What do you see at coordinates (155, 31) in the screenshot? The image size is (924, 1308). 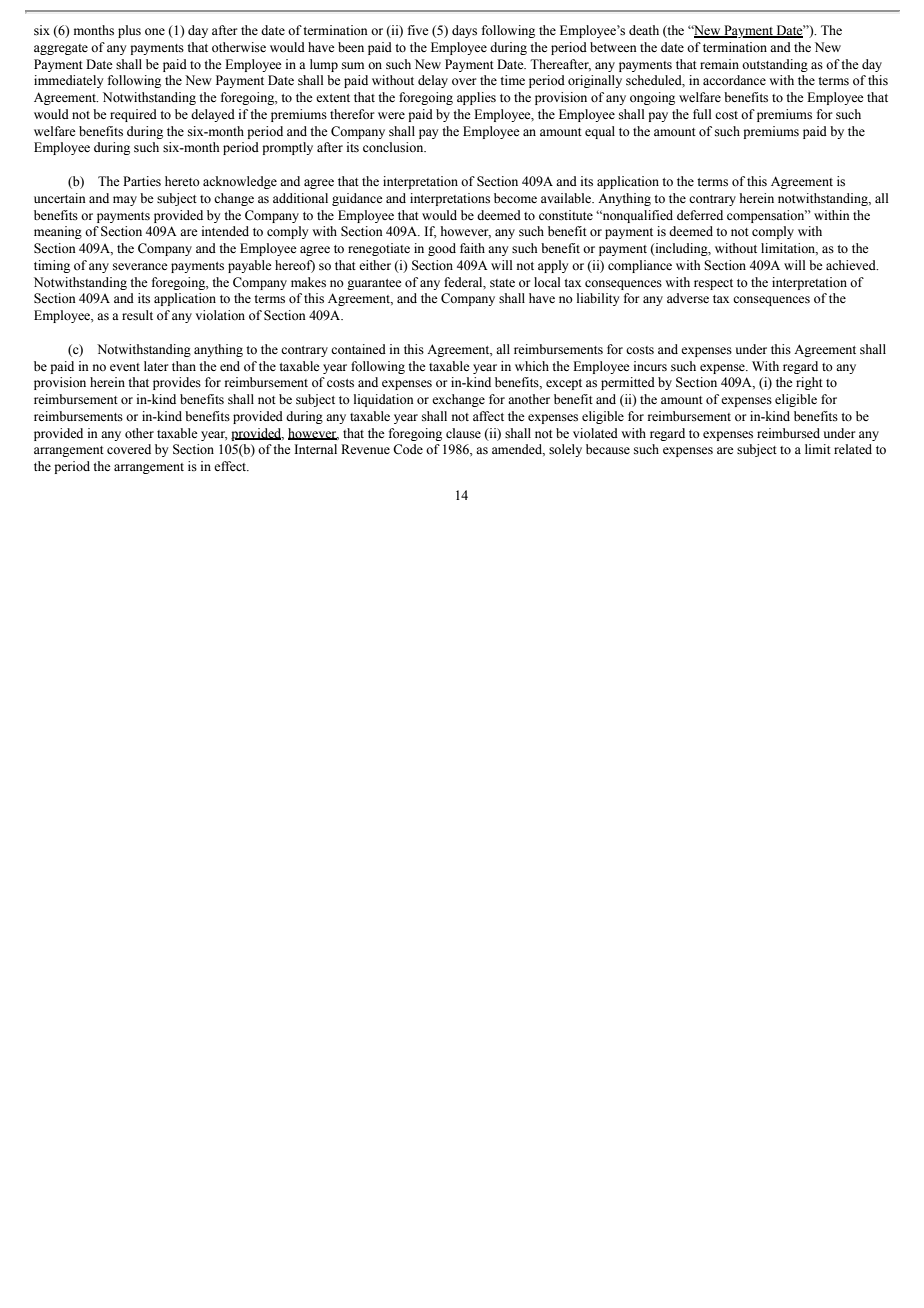 I see `one` at bounding box center [155, 31].
